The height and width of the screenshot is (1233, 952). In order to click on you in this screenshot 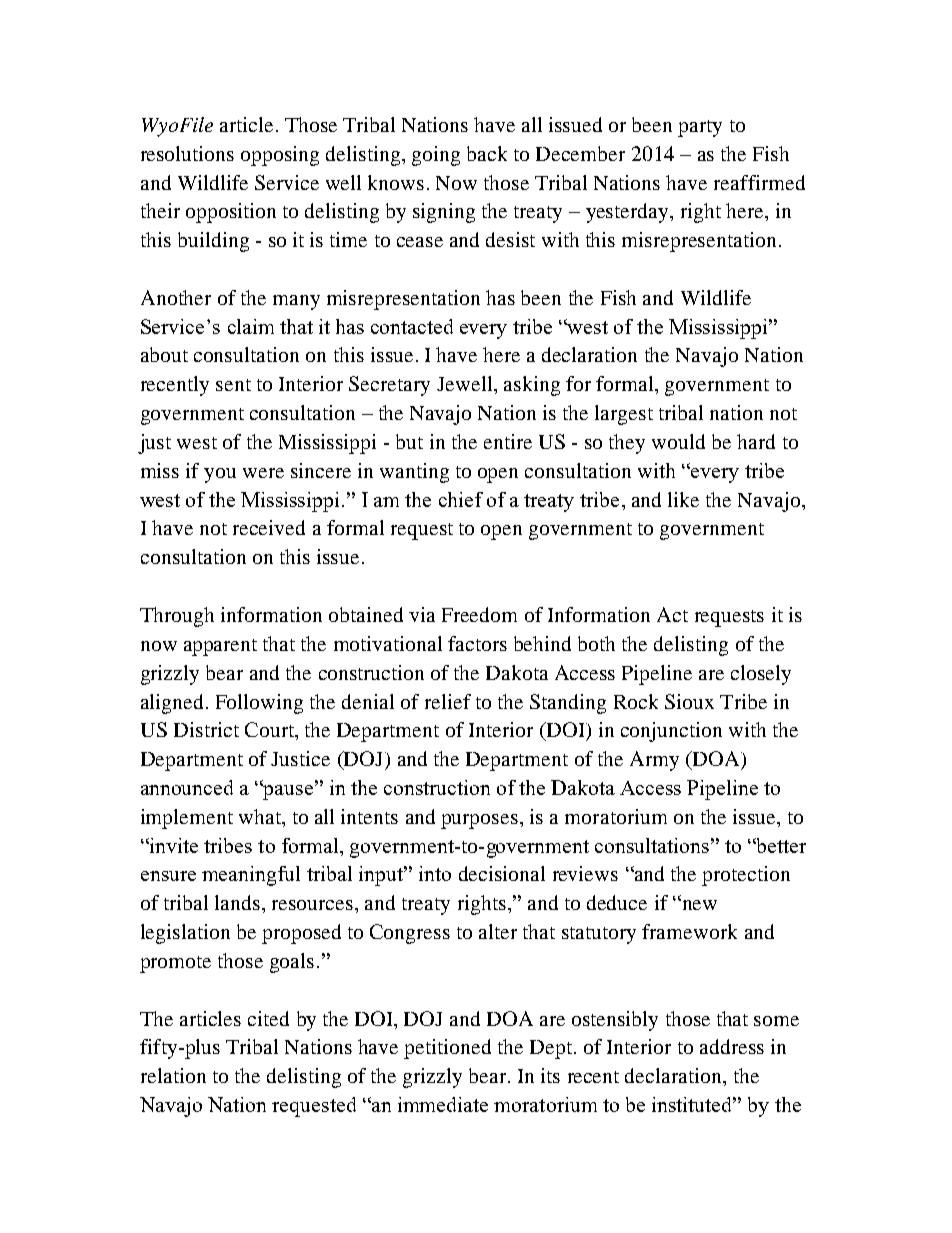, I will do `click(220, 475)`.
